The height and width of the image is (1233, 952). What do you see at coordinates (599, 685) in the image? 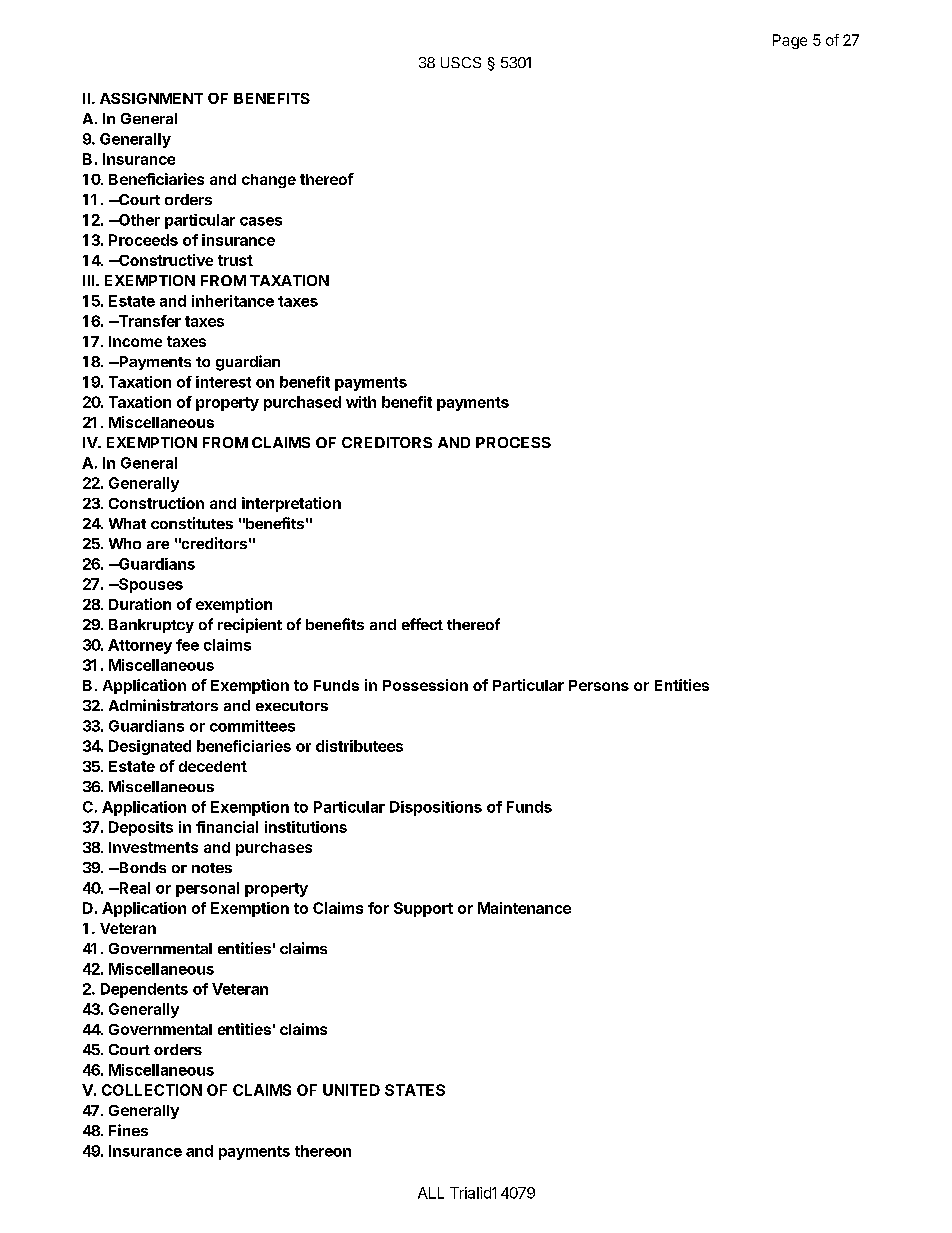
I see `Persons` at bounding box center [599, 685].
